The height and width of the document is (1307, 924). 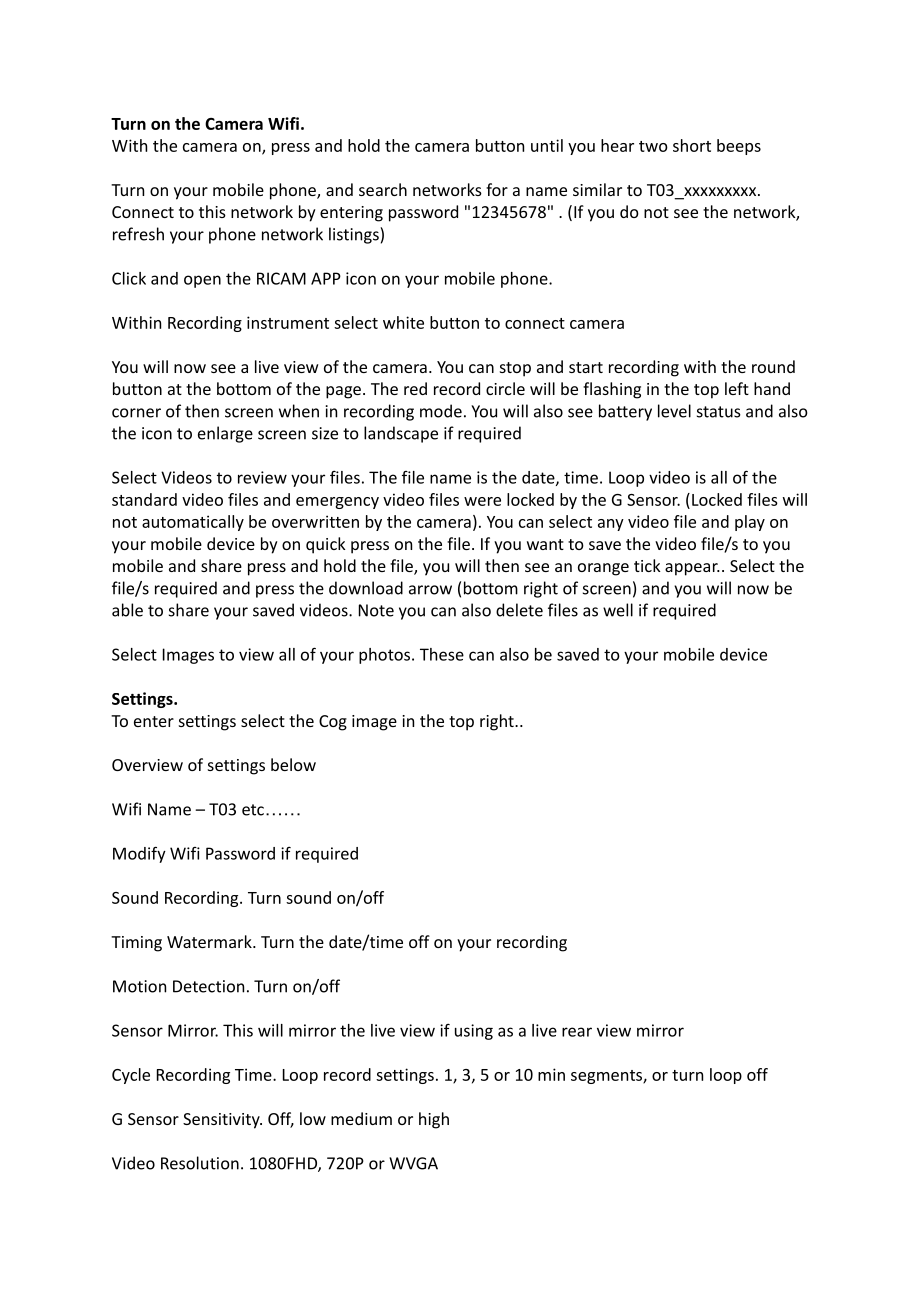 I want to click on appear, so click(x=692, y=569).
